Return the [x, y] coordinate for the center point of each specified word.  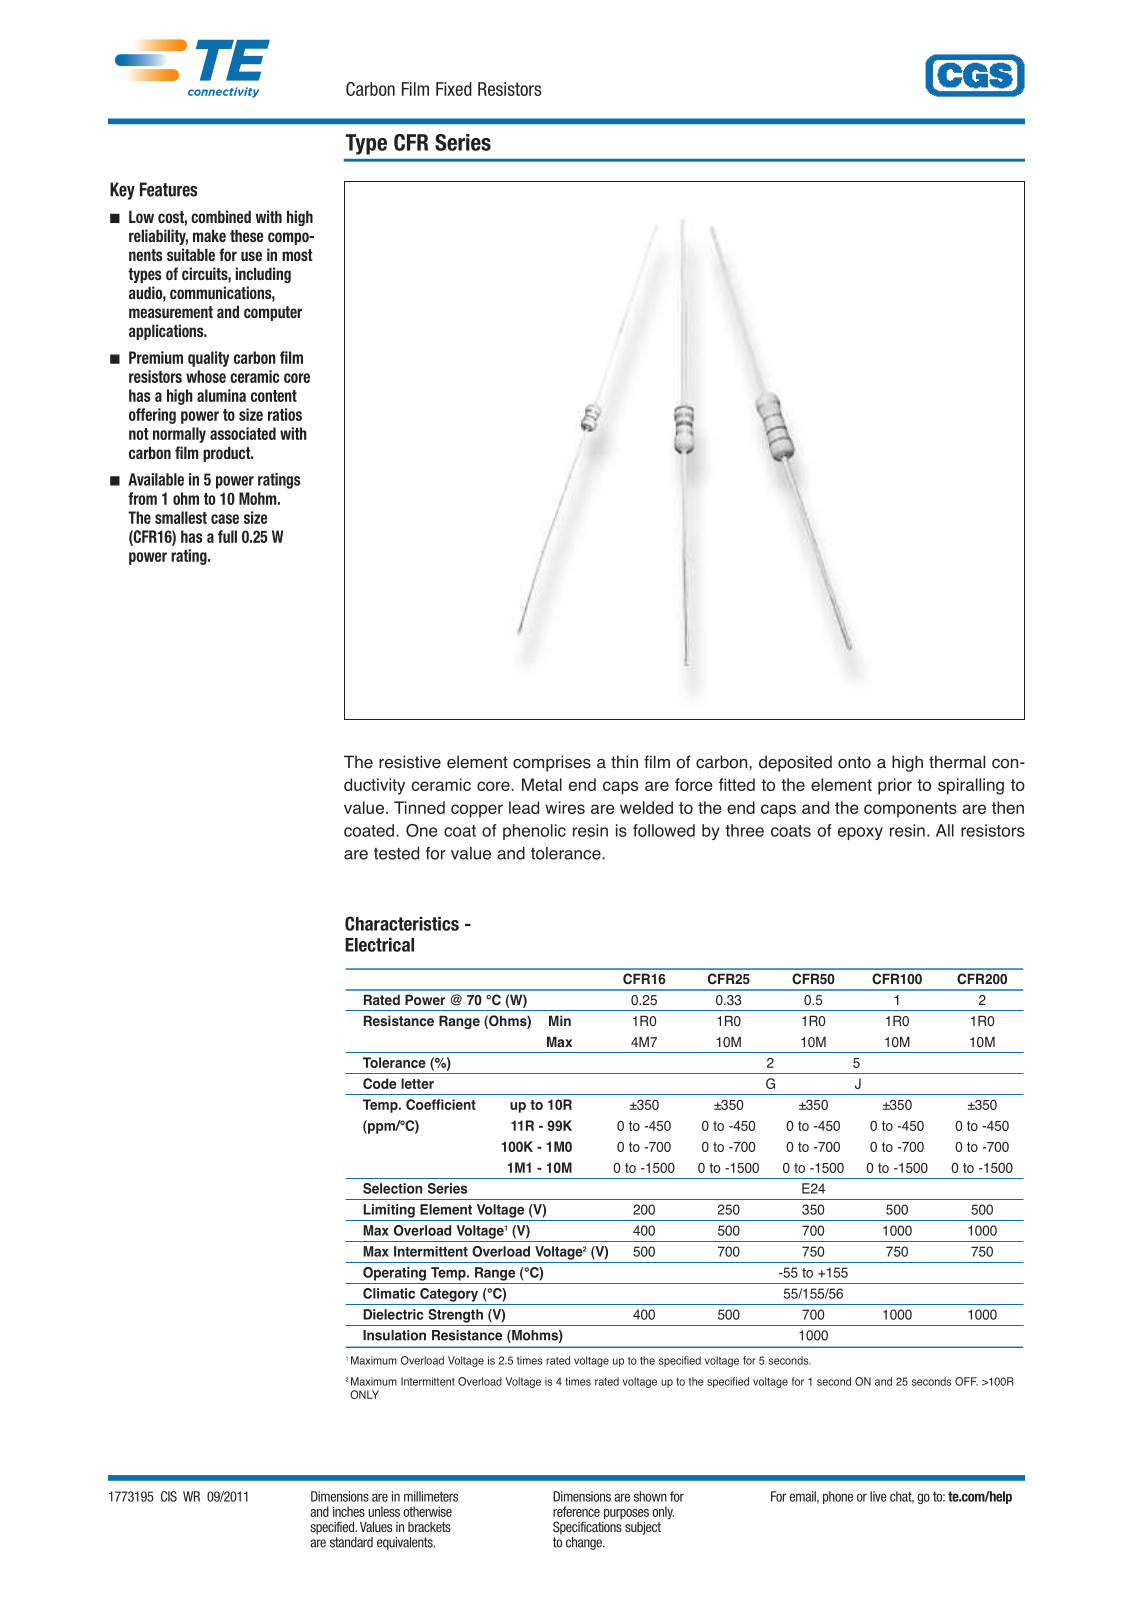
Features [168, 189]
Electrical [379, 944]
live [878, 1496]
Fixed [454, 89]
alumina [221, 395]
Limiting [389, 1211]
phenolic [534, 832]
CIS [169, 1496]
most [297, 255]
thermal [957, 762]
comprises [552, 763]
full [227, 536]
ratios [285, 414]
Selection [392, 1188]
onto [854, 762]
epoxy [860, 833]
